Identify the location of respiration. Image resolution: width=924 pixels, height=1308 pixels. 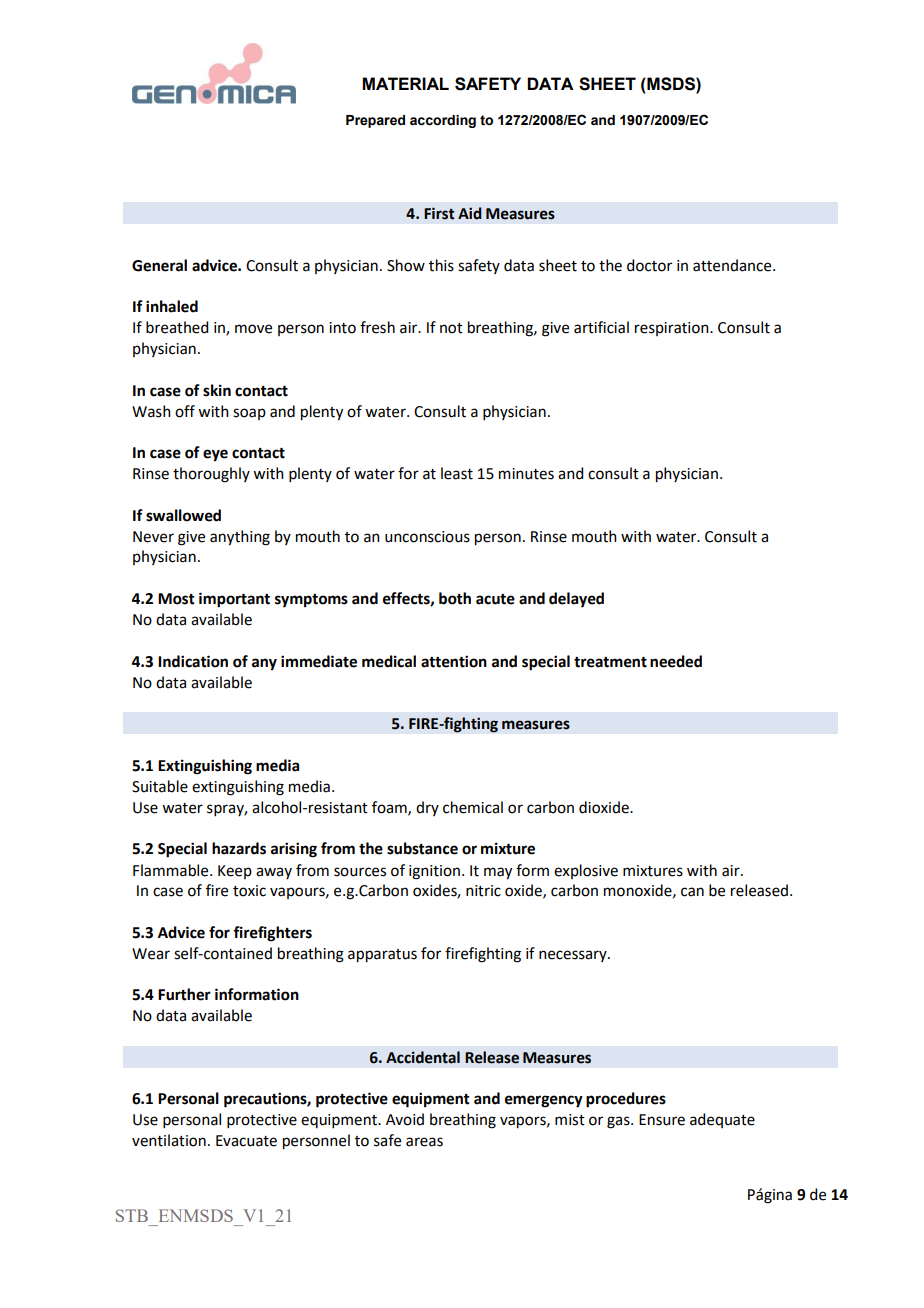
(673, 329).
